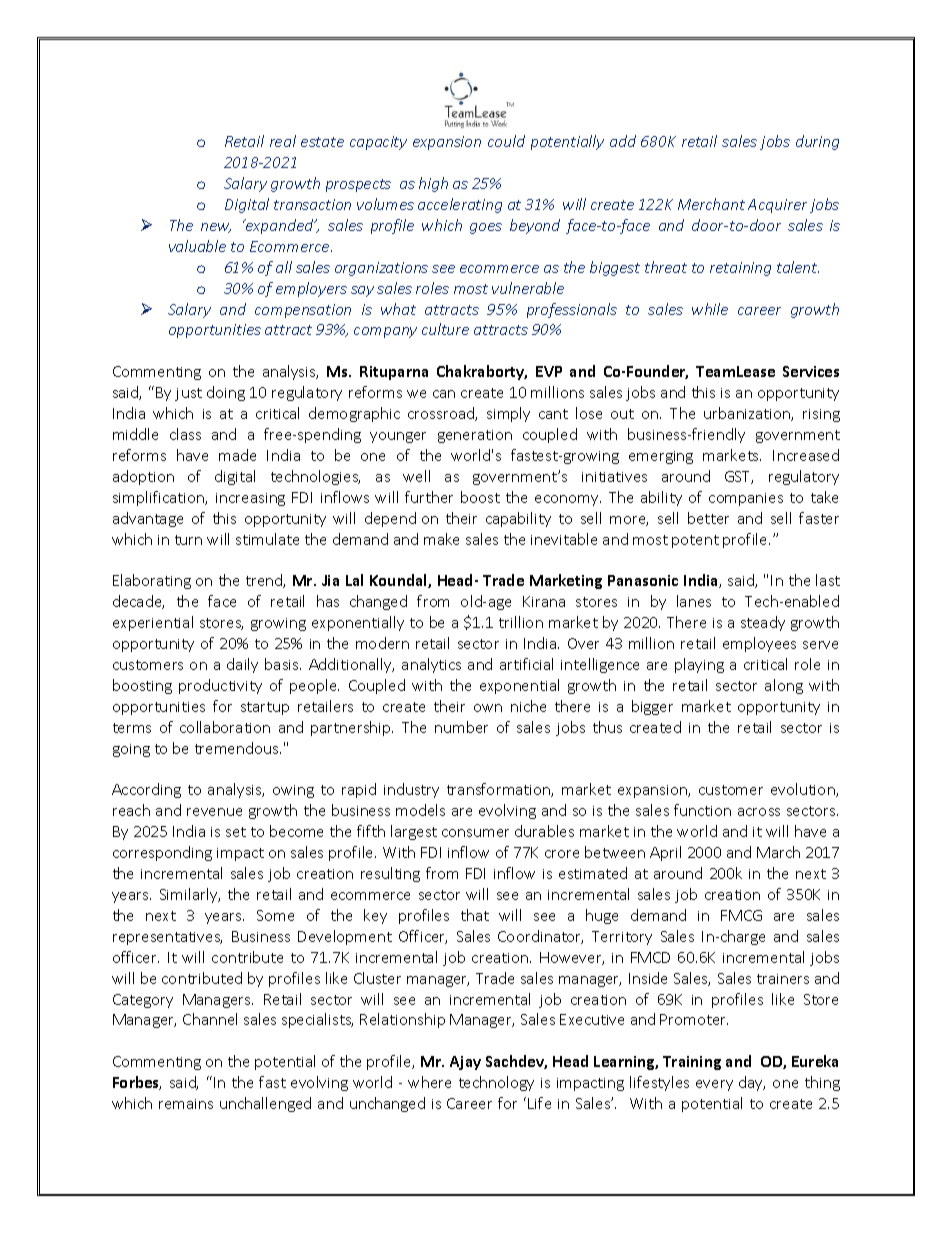 Image resolution: width=952 pixels, height=1233 pixels. Describe the element at coordinates (153, 623) in the page. I see `experiential` at that location.
